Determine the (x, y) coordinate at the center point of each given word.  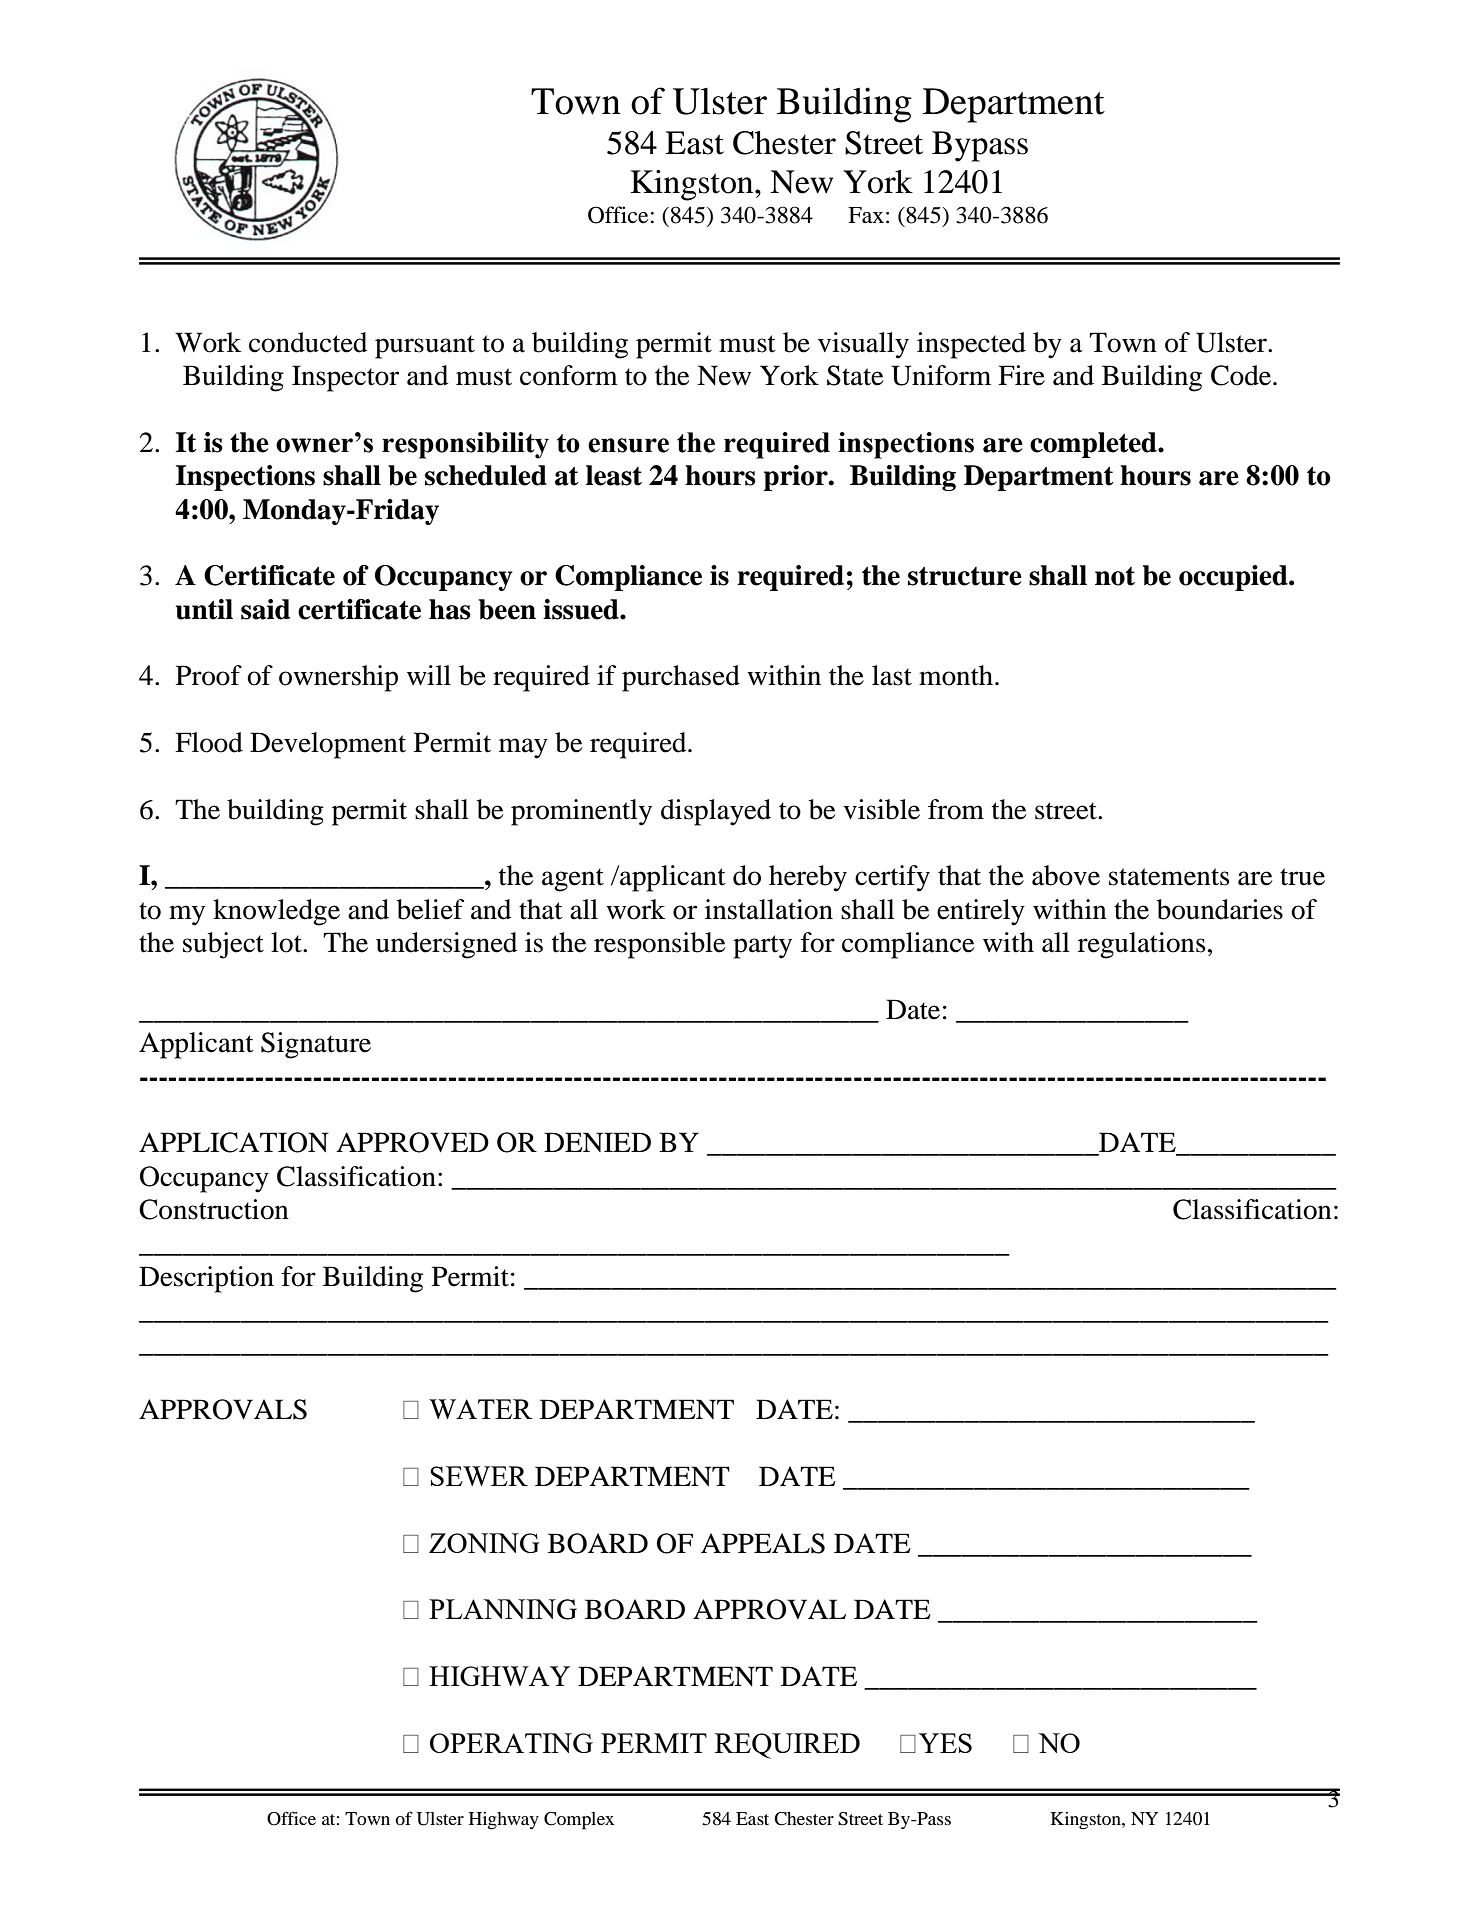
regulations (1142, 945)
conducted (308, 342)
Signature (316, 1045)
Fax (866, 215)
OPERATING (511, 1743)
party (762, 947)
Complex (579, 1821)
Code (1242, 375)
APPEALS (763, 1543)
